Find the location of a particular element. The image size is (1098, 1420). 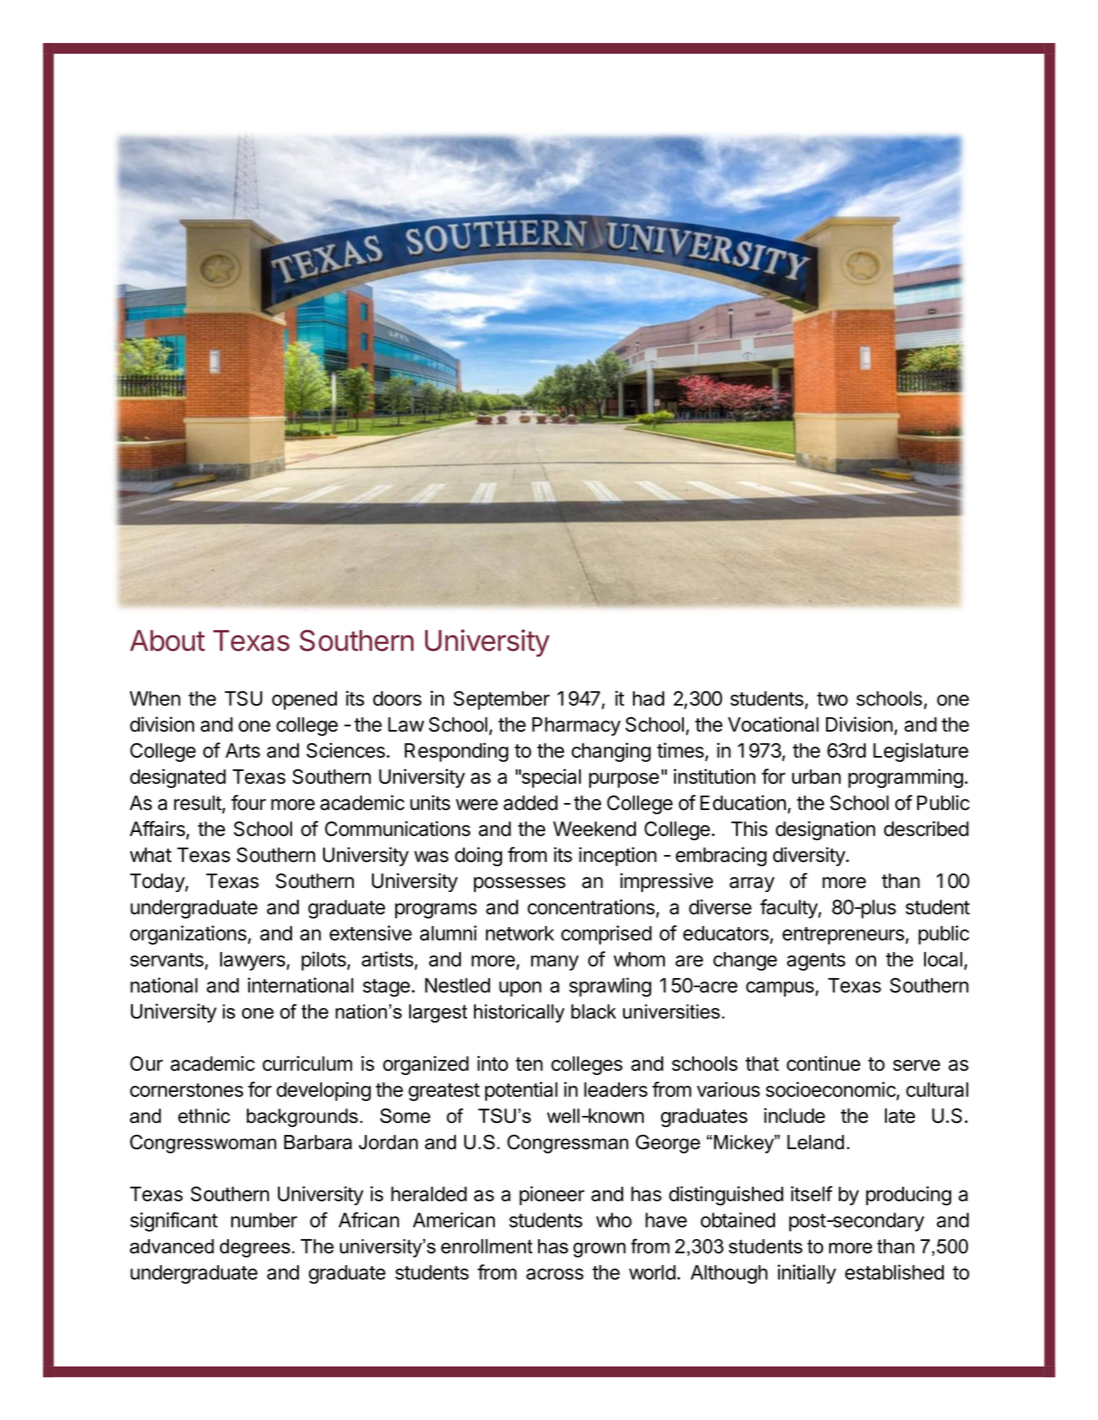

Vocational is located at coordinates (773, 724).
